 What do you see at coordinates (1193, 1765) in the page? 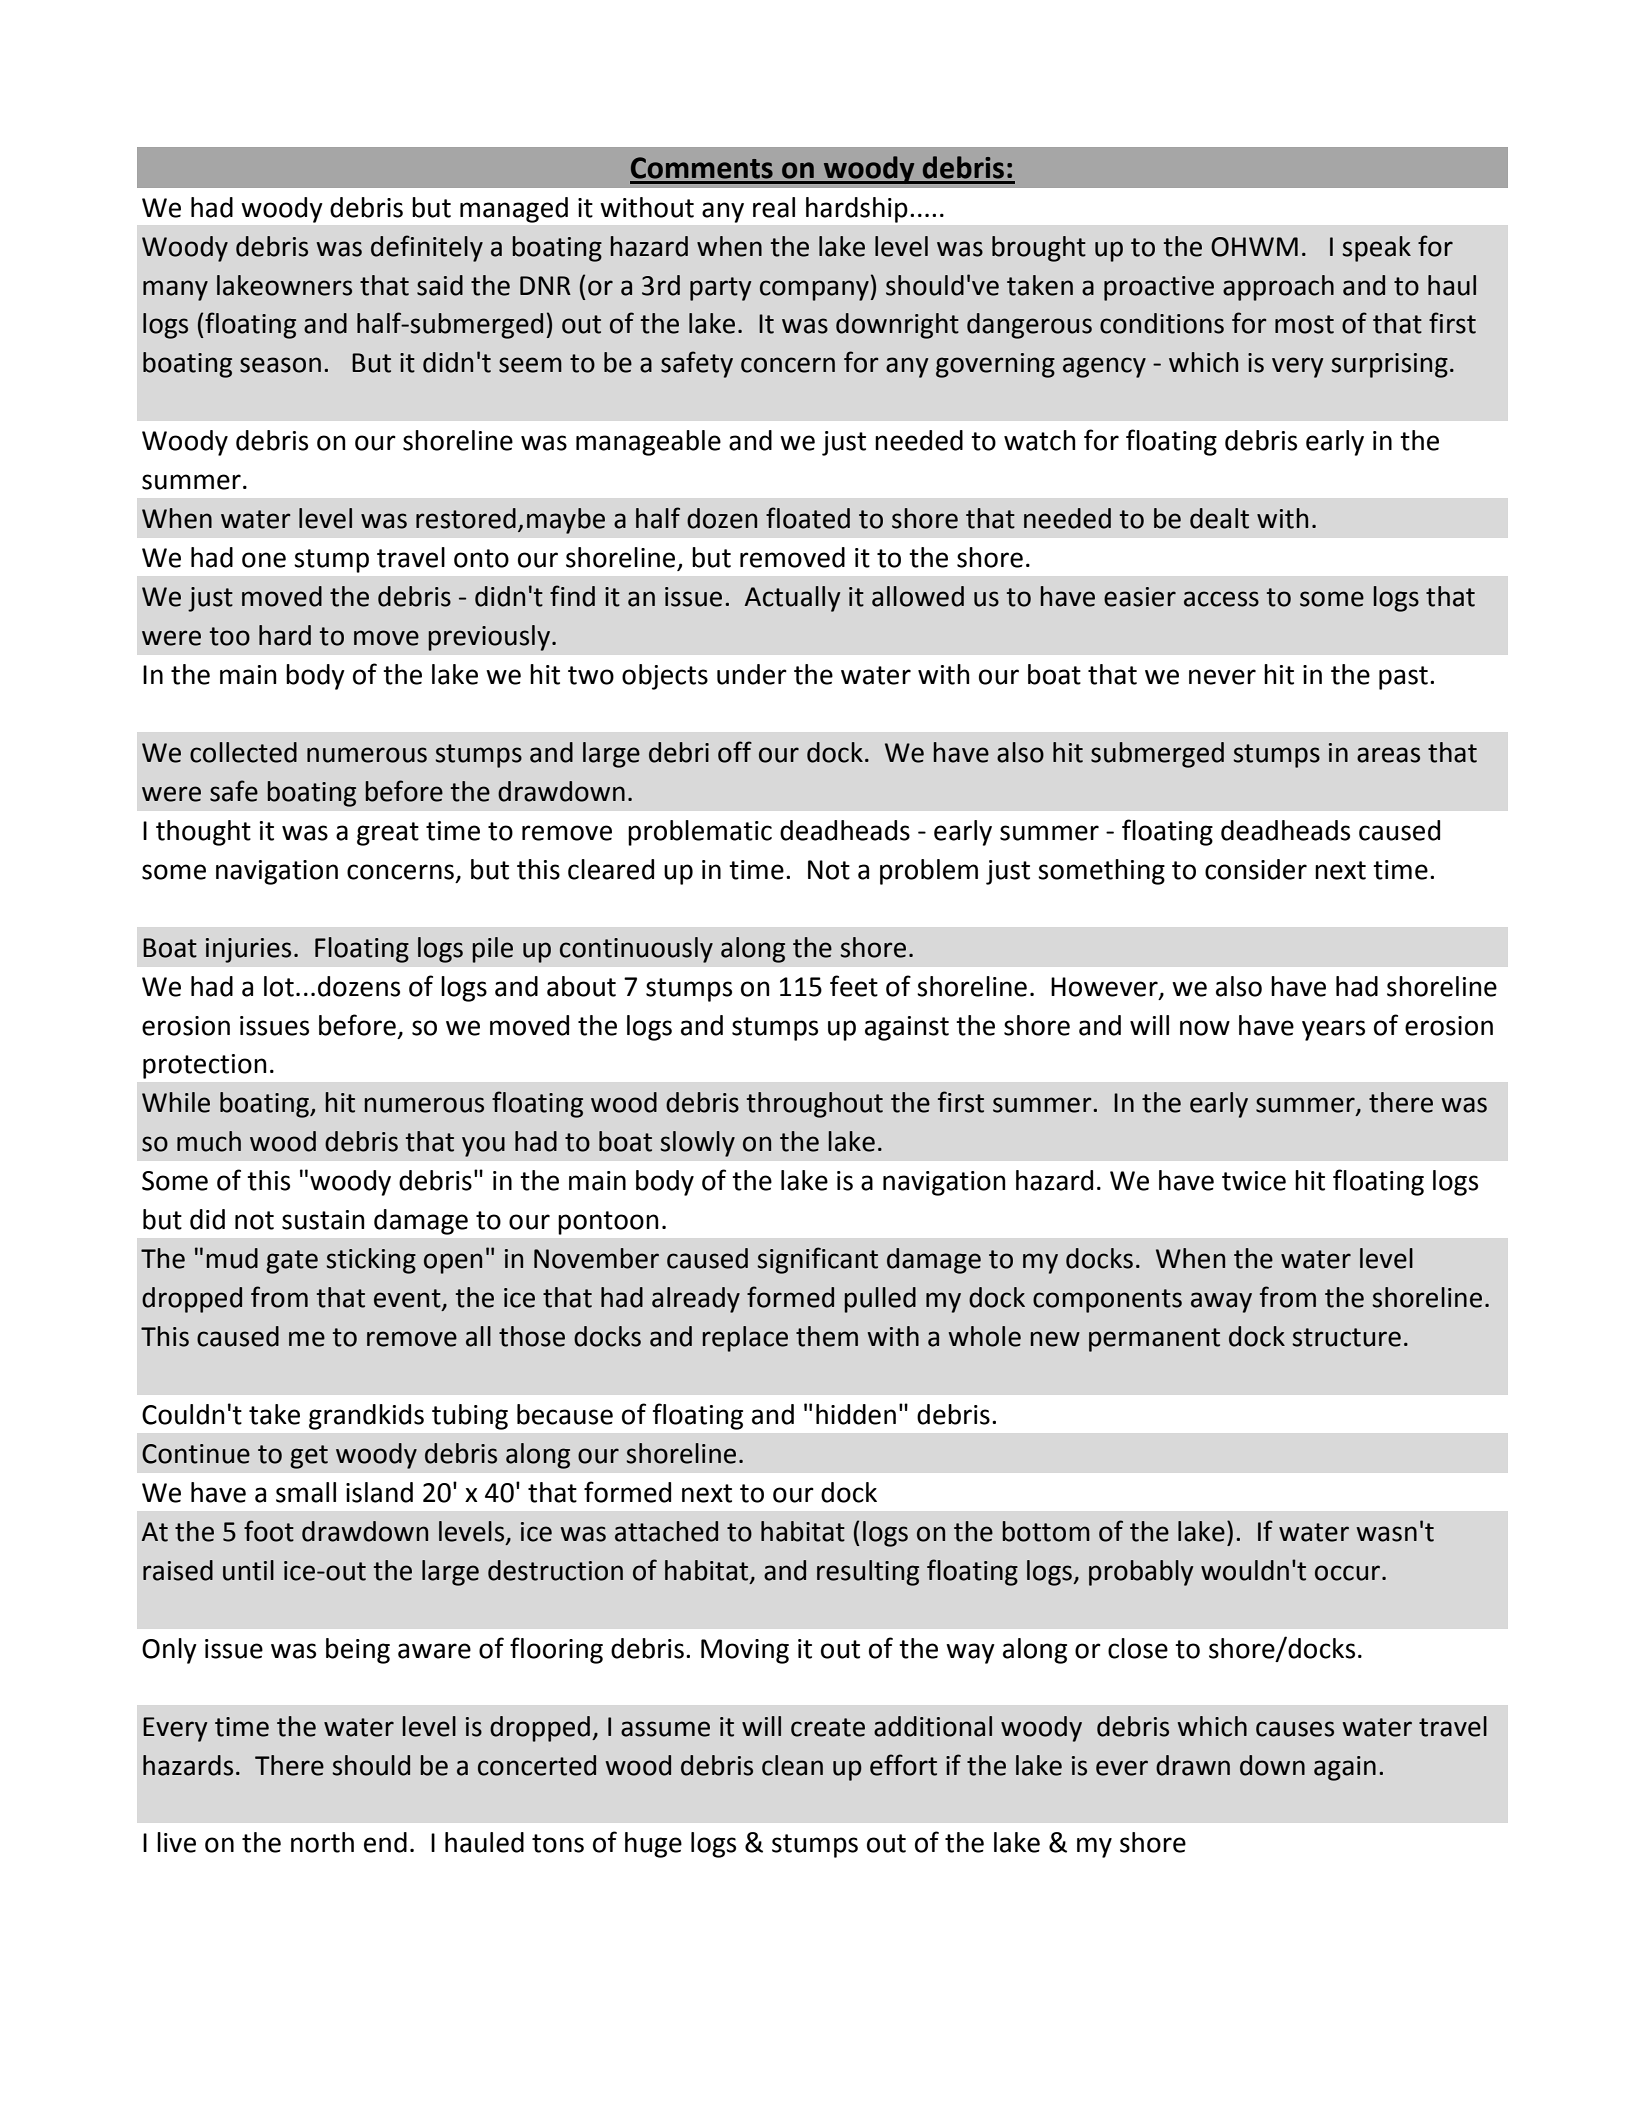
I see `drawn` at bounding box center [1193, 1765].
